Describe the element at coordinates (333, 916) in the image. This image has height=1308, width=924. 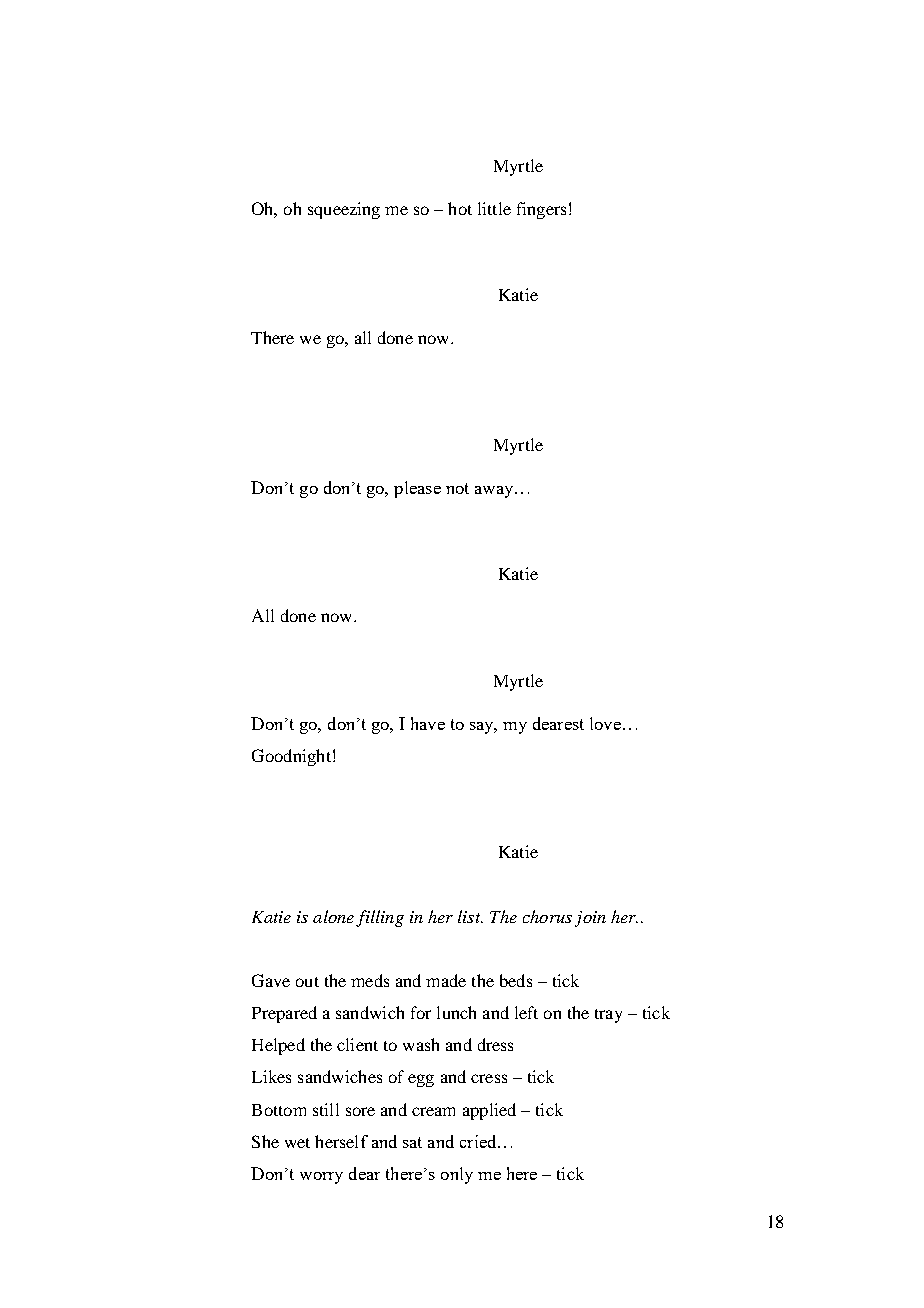
I see `alone` at that location.
